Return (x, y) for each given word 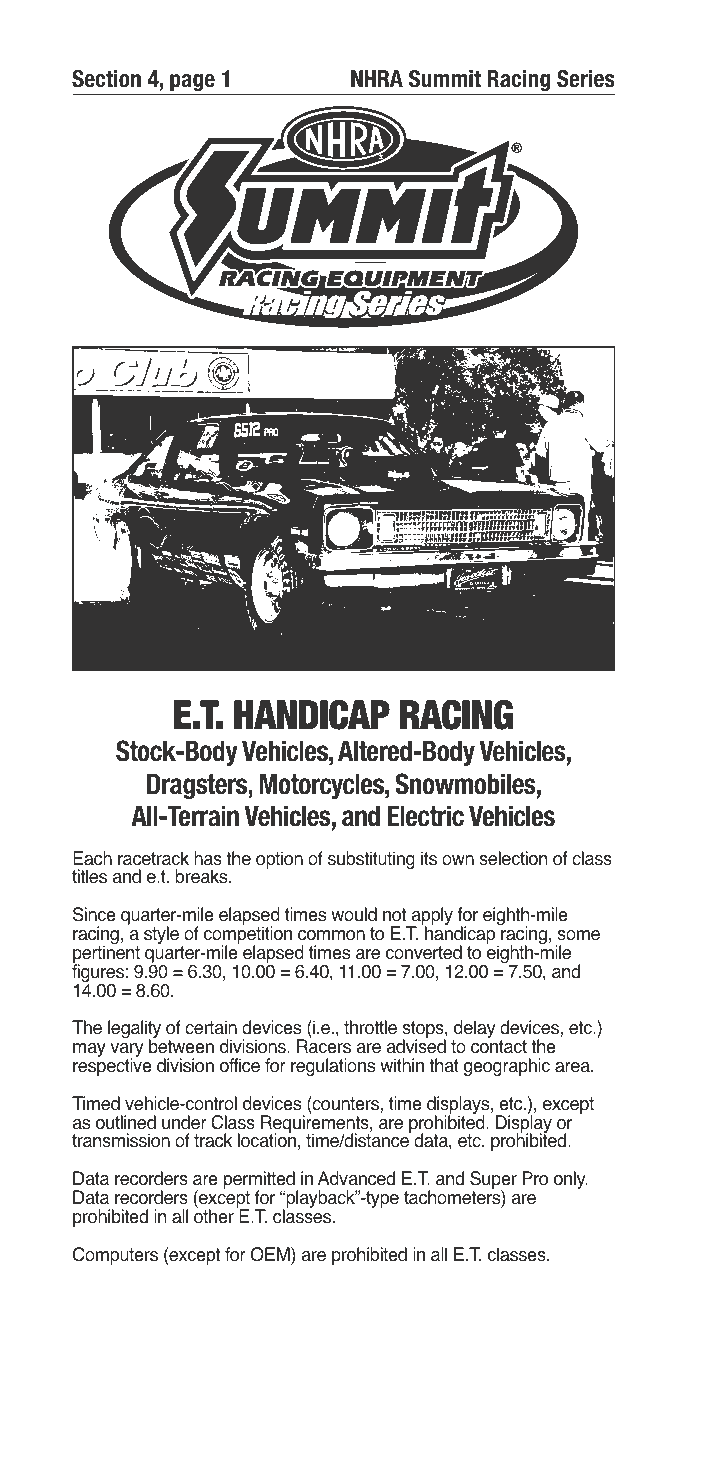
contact (499, 1047)
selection (513, 858)
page (192, 84)
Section (106, 79)
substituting (371, 860)
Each (92, 858)
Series (586, 79)
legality (134, 1030)
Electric (426, 816)
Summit (445, 79)
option (279, 860)
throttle (370, 1027)
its (429, 858)
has (208, 858)
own (458, 860)
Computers (115, 1256)
